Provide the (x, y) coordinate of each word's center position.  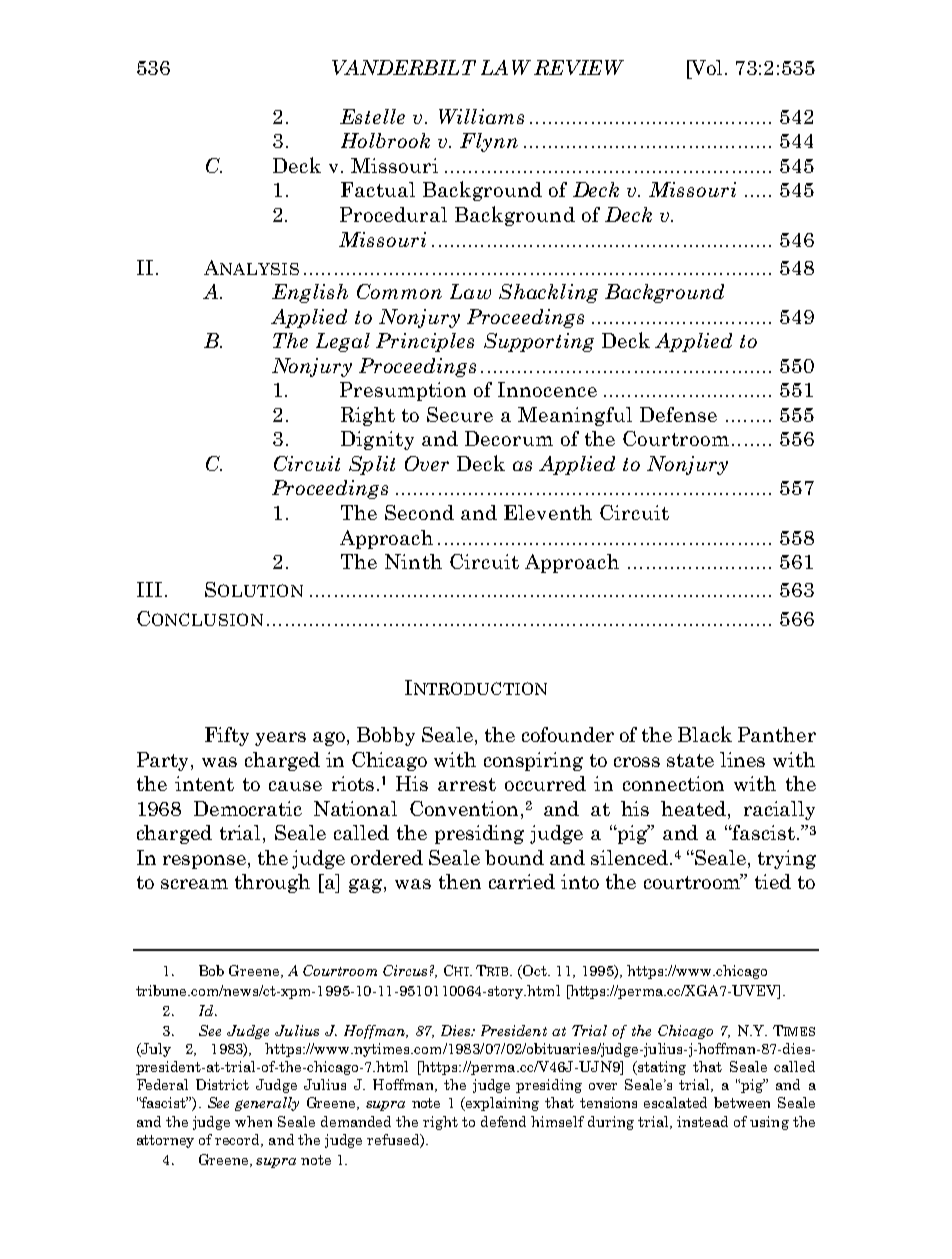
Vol (707, 67)
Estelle (372, 116)
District (222, 1084)
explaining (501, 1104)
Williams (481, 116)
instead (702, 1121)
